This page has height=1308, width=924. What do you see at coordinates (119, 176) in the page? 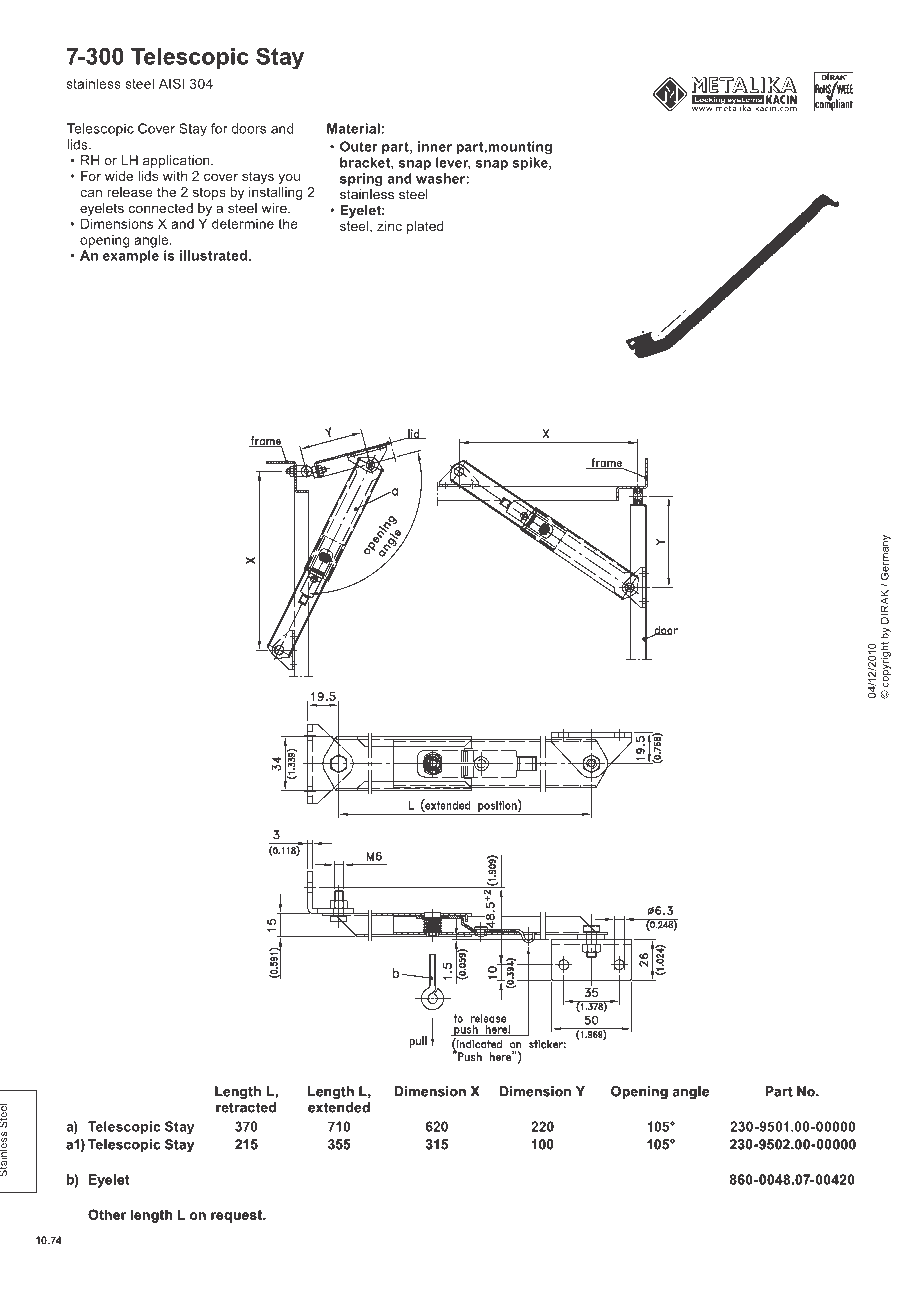
I see `wide` at bounding box center [119, 176].
